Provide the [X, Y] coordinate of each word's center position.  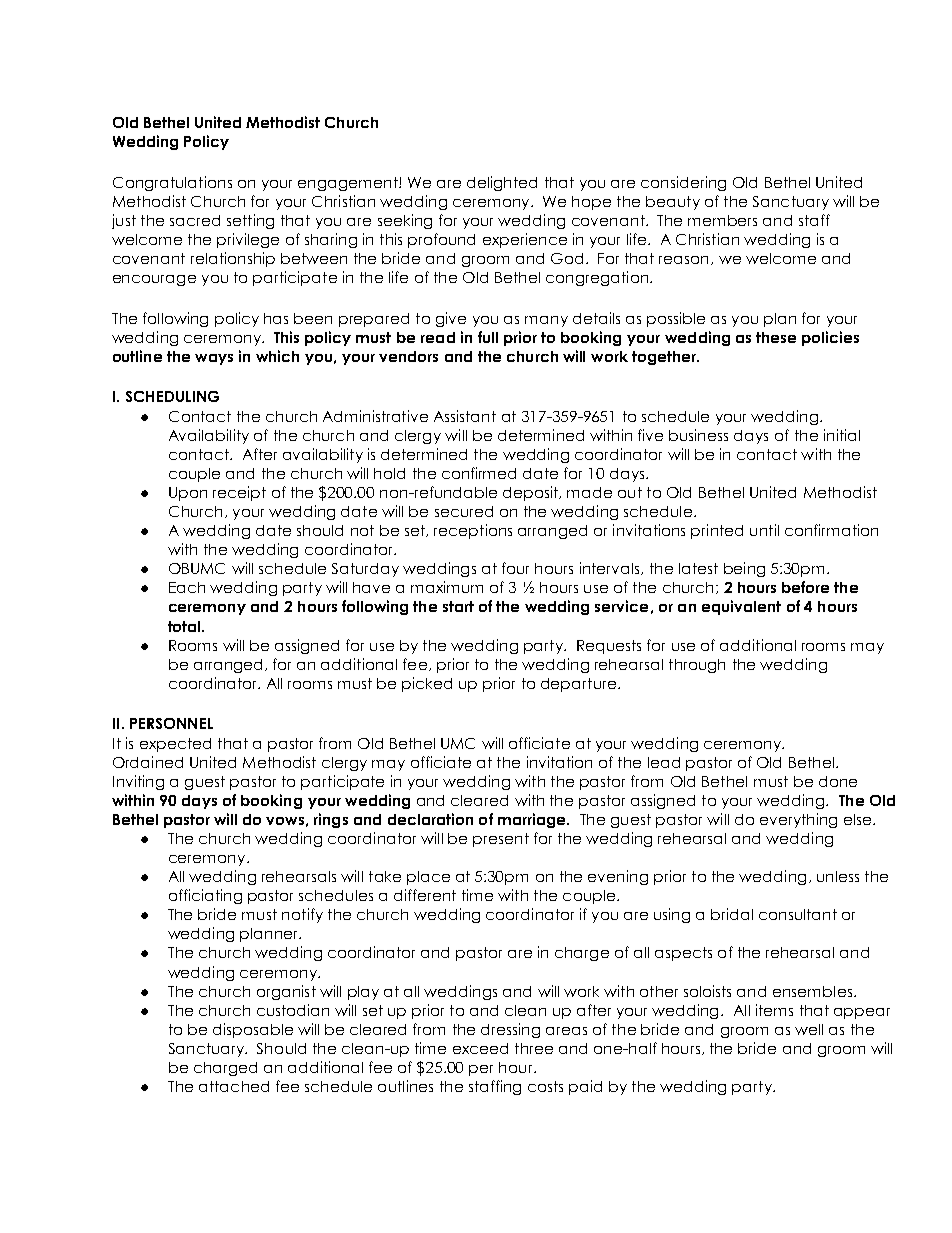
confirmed [479, 473]
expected [175, 745]
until [764, 530]
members [722, 220]
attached [234, 1086]
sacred [195, 220]
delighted [502, 183]
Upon [188, 494]
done [838, 781]
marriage [533, 820]
